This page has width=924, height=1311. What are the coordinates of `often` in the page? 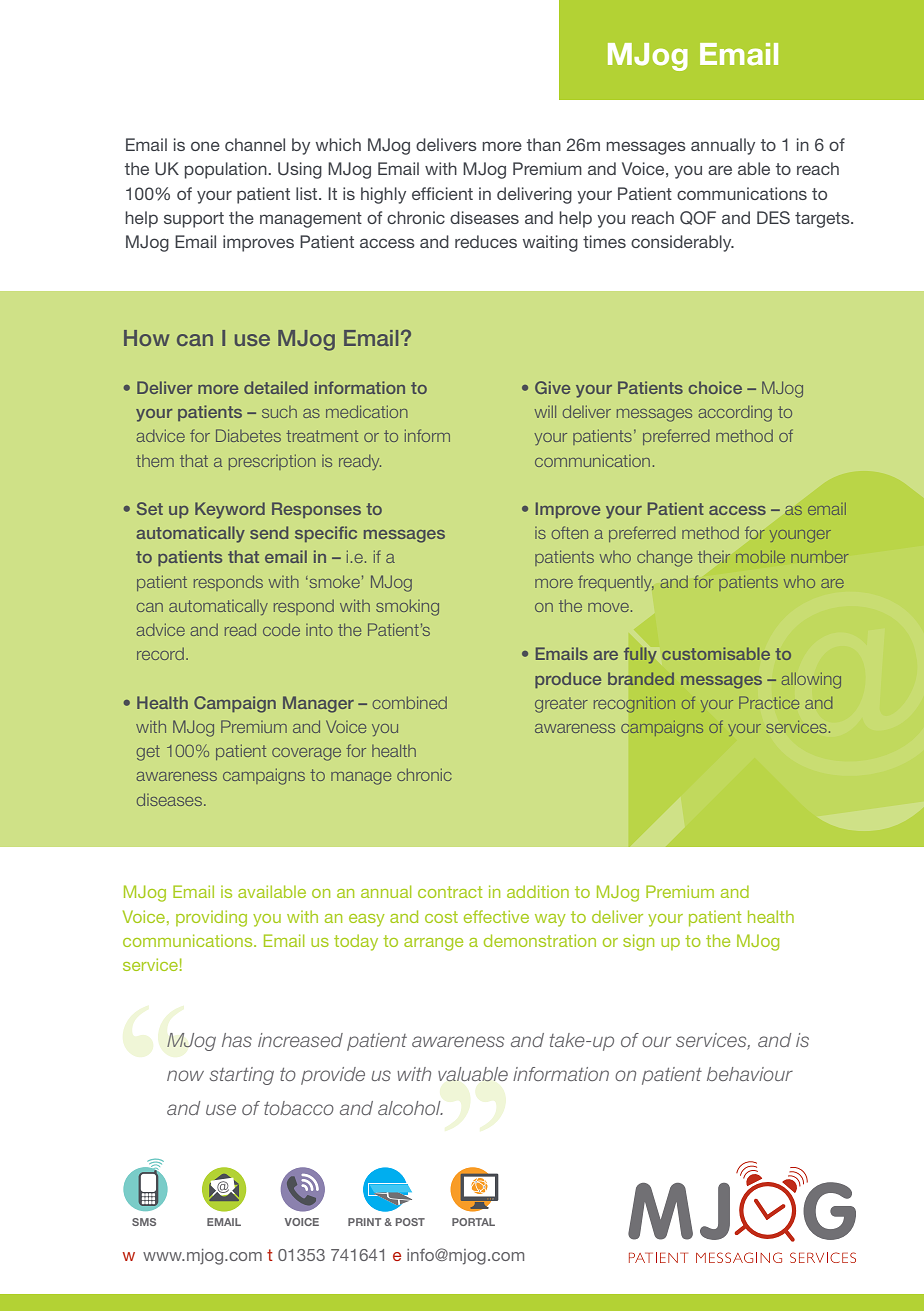 It's located at (570, 532).
